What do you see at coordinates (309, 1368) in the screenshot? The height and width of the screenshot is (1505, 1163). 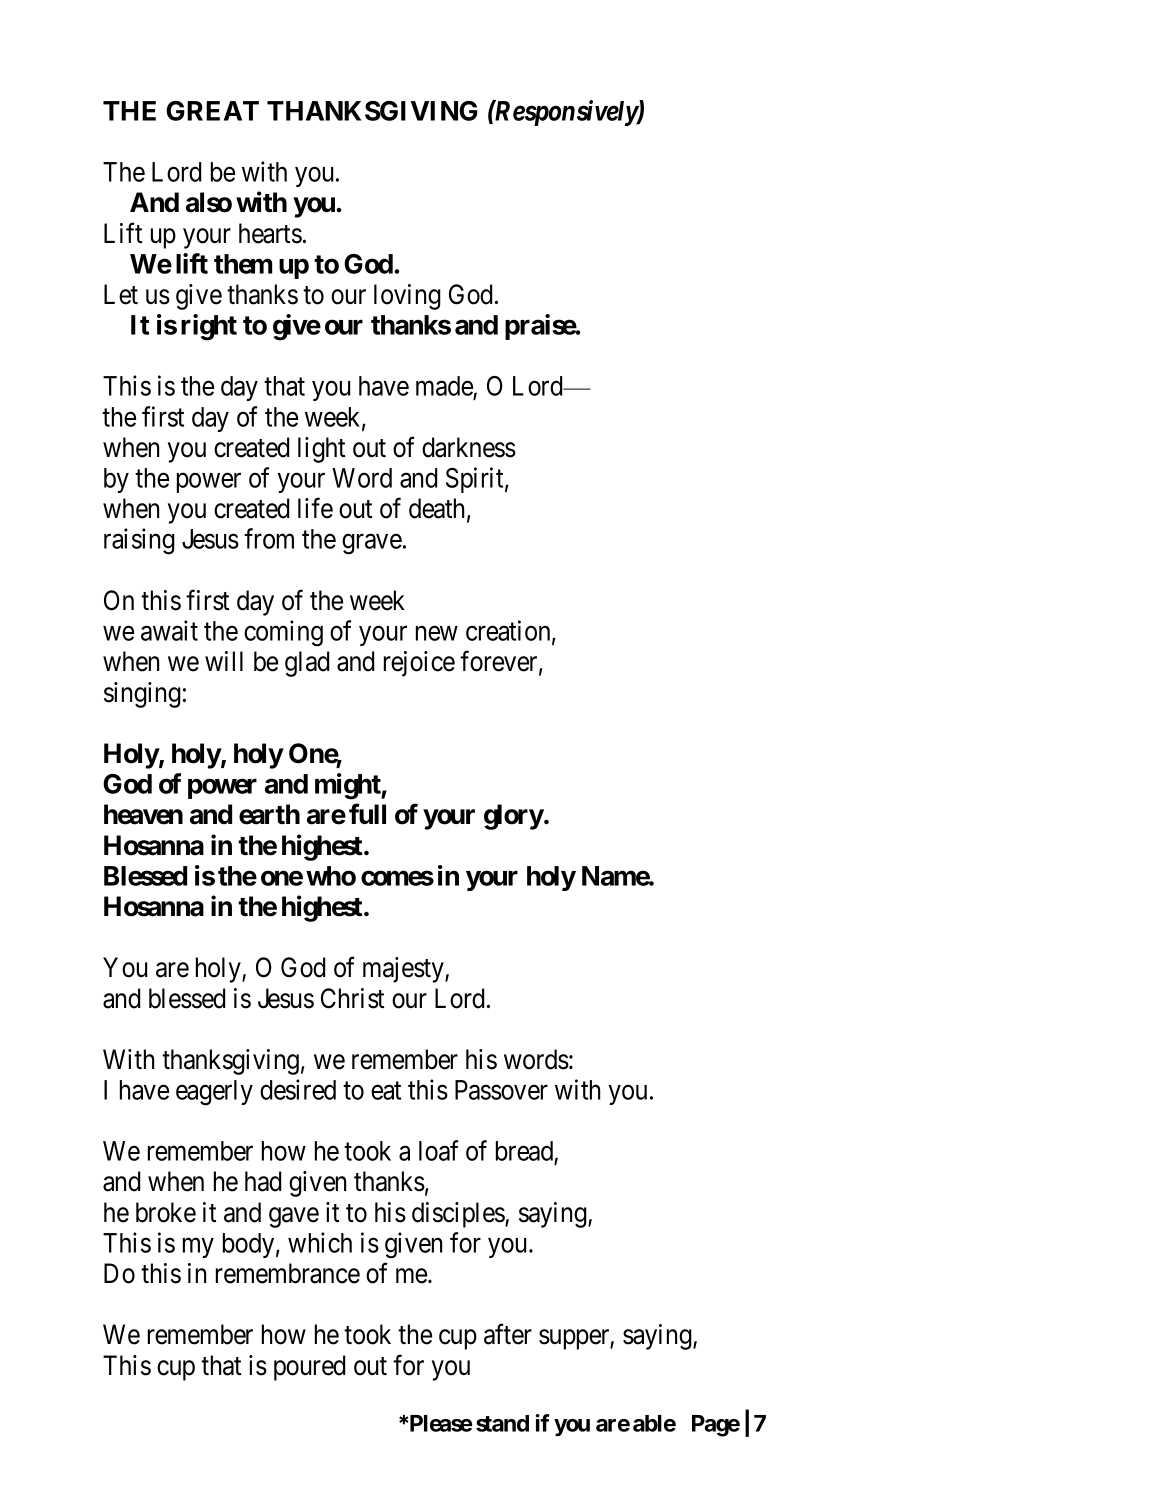 I see `poured` at bounding box center [309, 1368].
